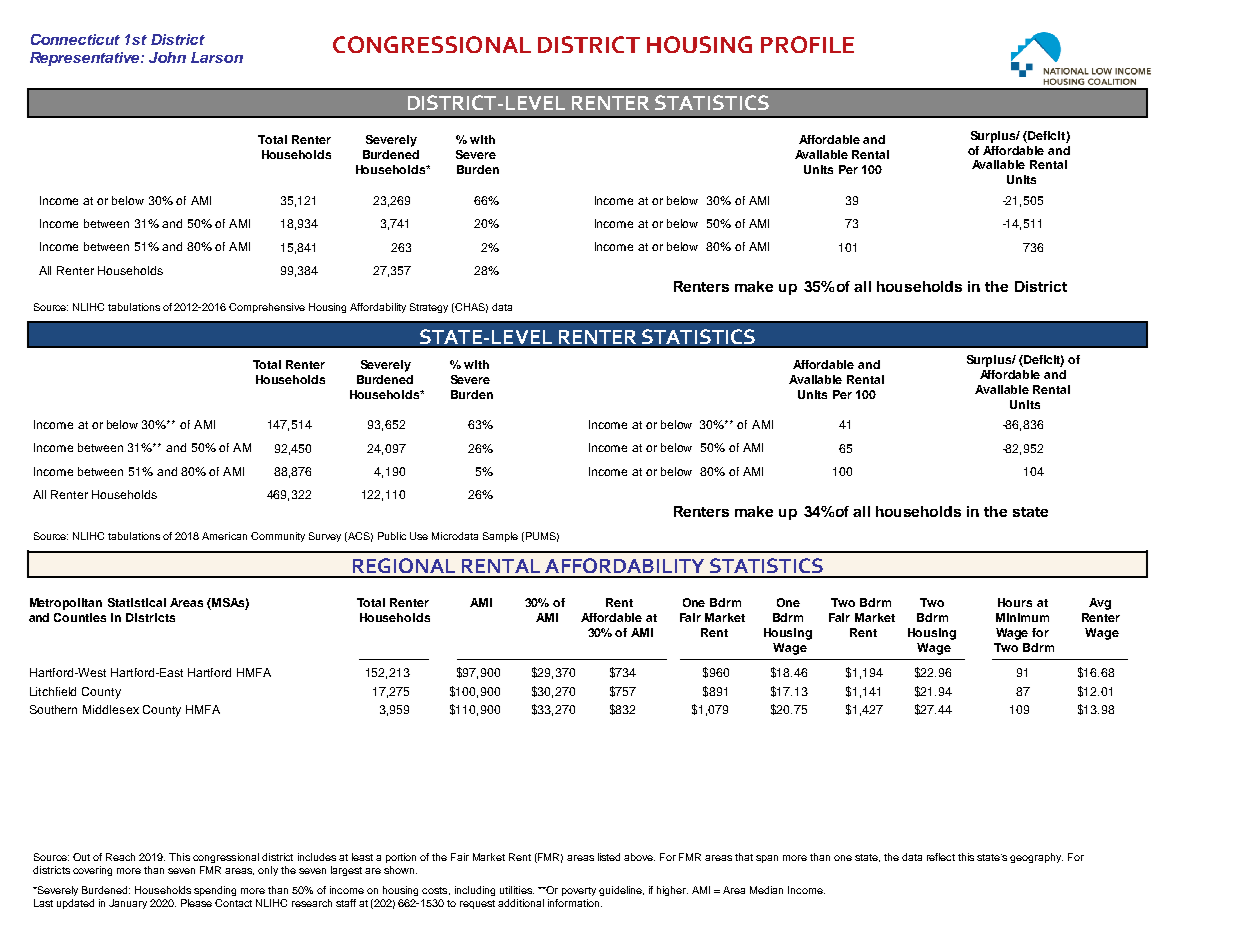  What do you see at coordinates (807, 44) in the document?
I see `PROFILE` at bounding box center [807, 44].
